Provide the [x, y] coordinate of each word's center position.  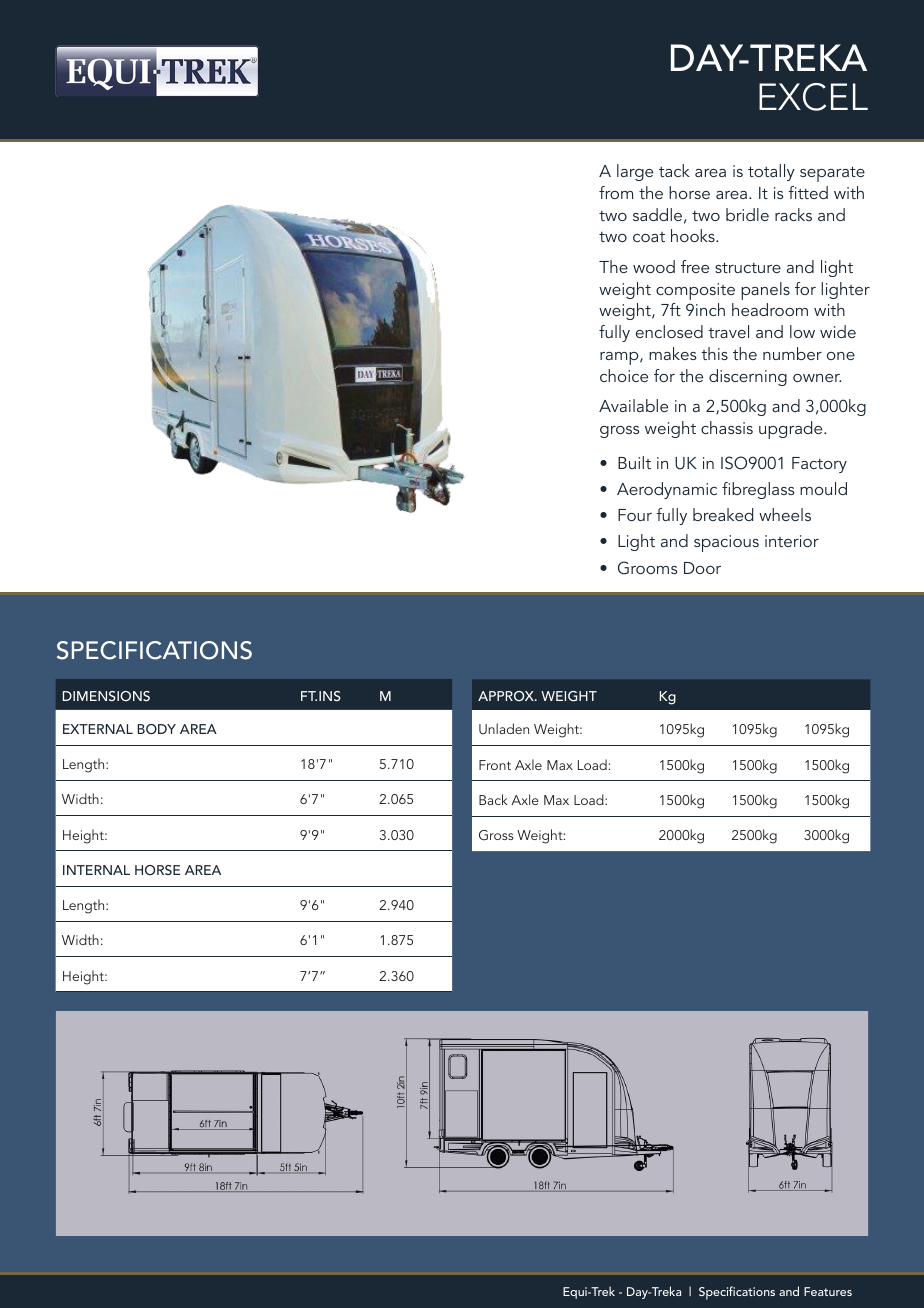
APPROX [507, 696]
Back [493, 799]
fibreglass [758, 490]
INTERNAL [96, 870]
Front [495, 765]
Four [635, 515]
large [635, 172]
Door [702, 568]
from [616, 192]
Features [828, 1291]
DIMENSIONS [106, 696]
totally [771, 172]
